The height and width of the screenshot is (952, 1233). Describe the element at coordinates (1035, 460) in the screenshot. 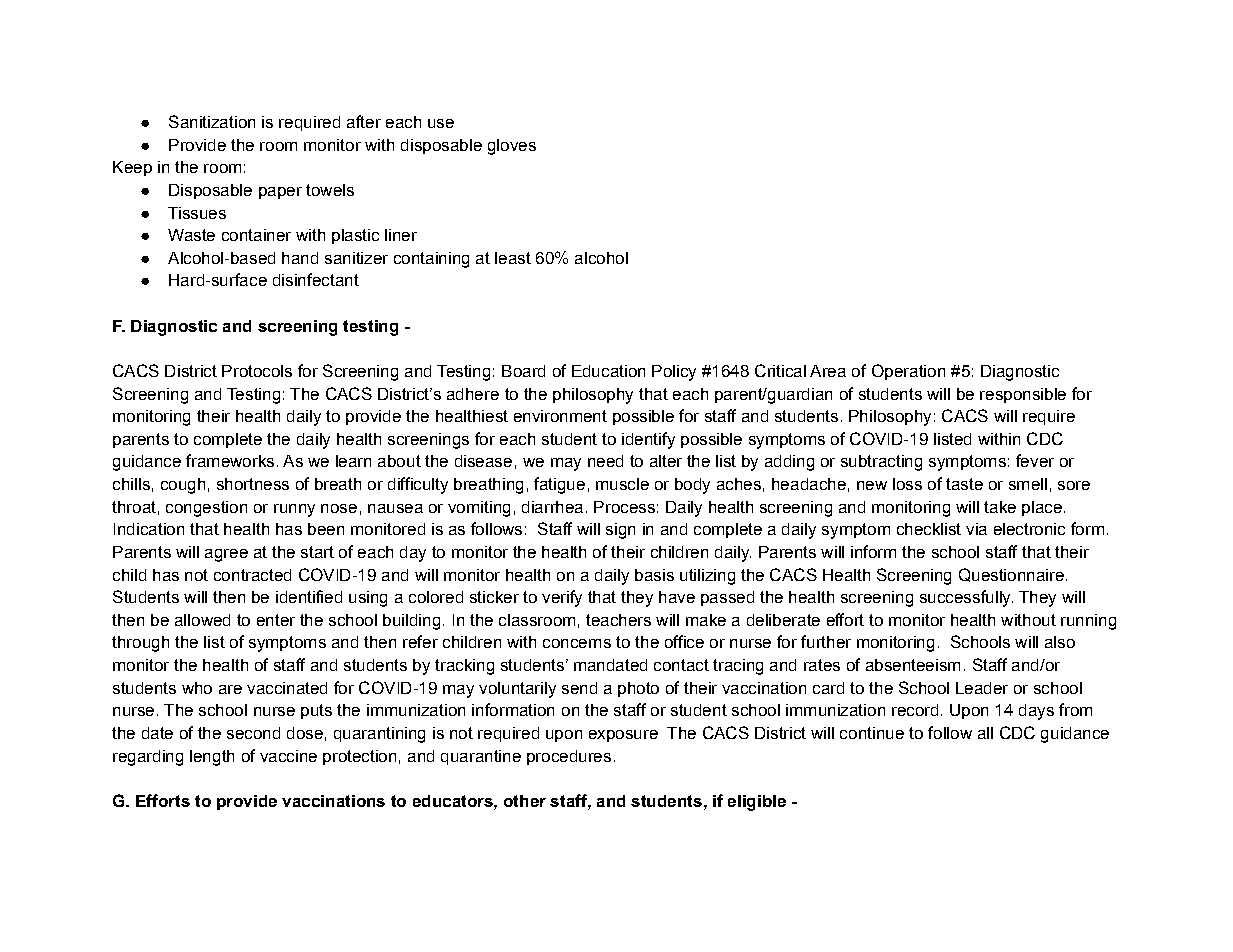

I see `fever` at that location.
